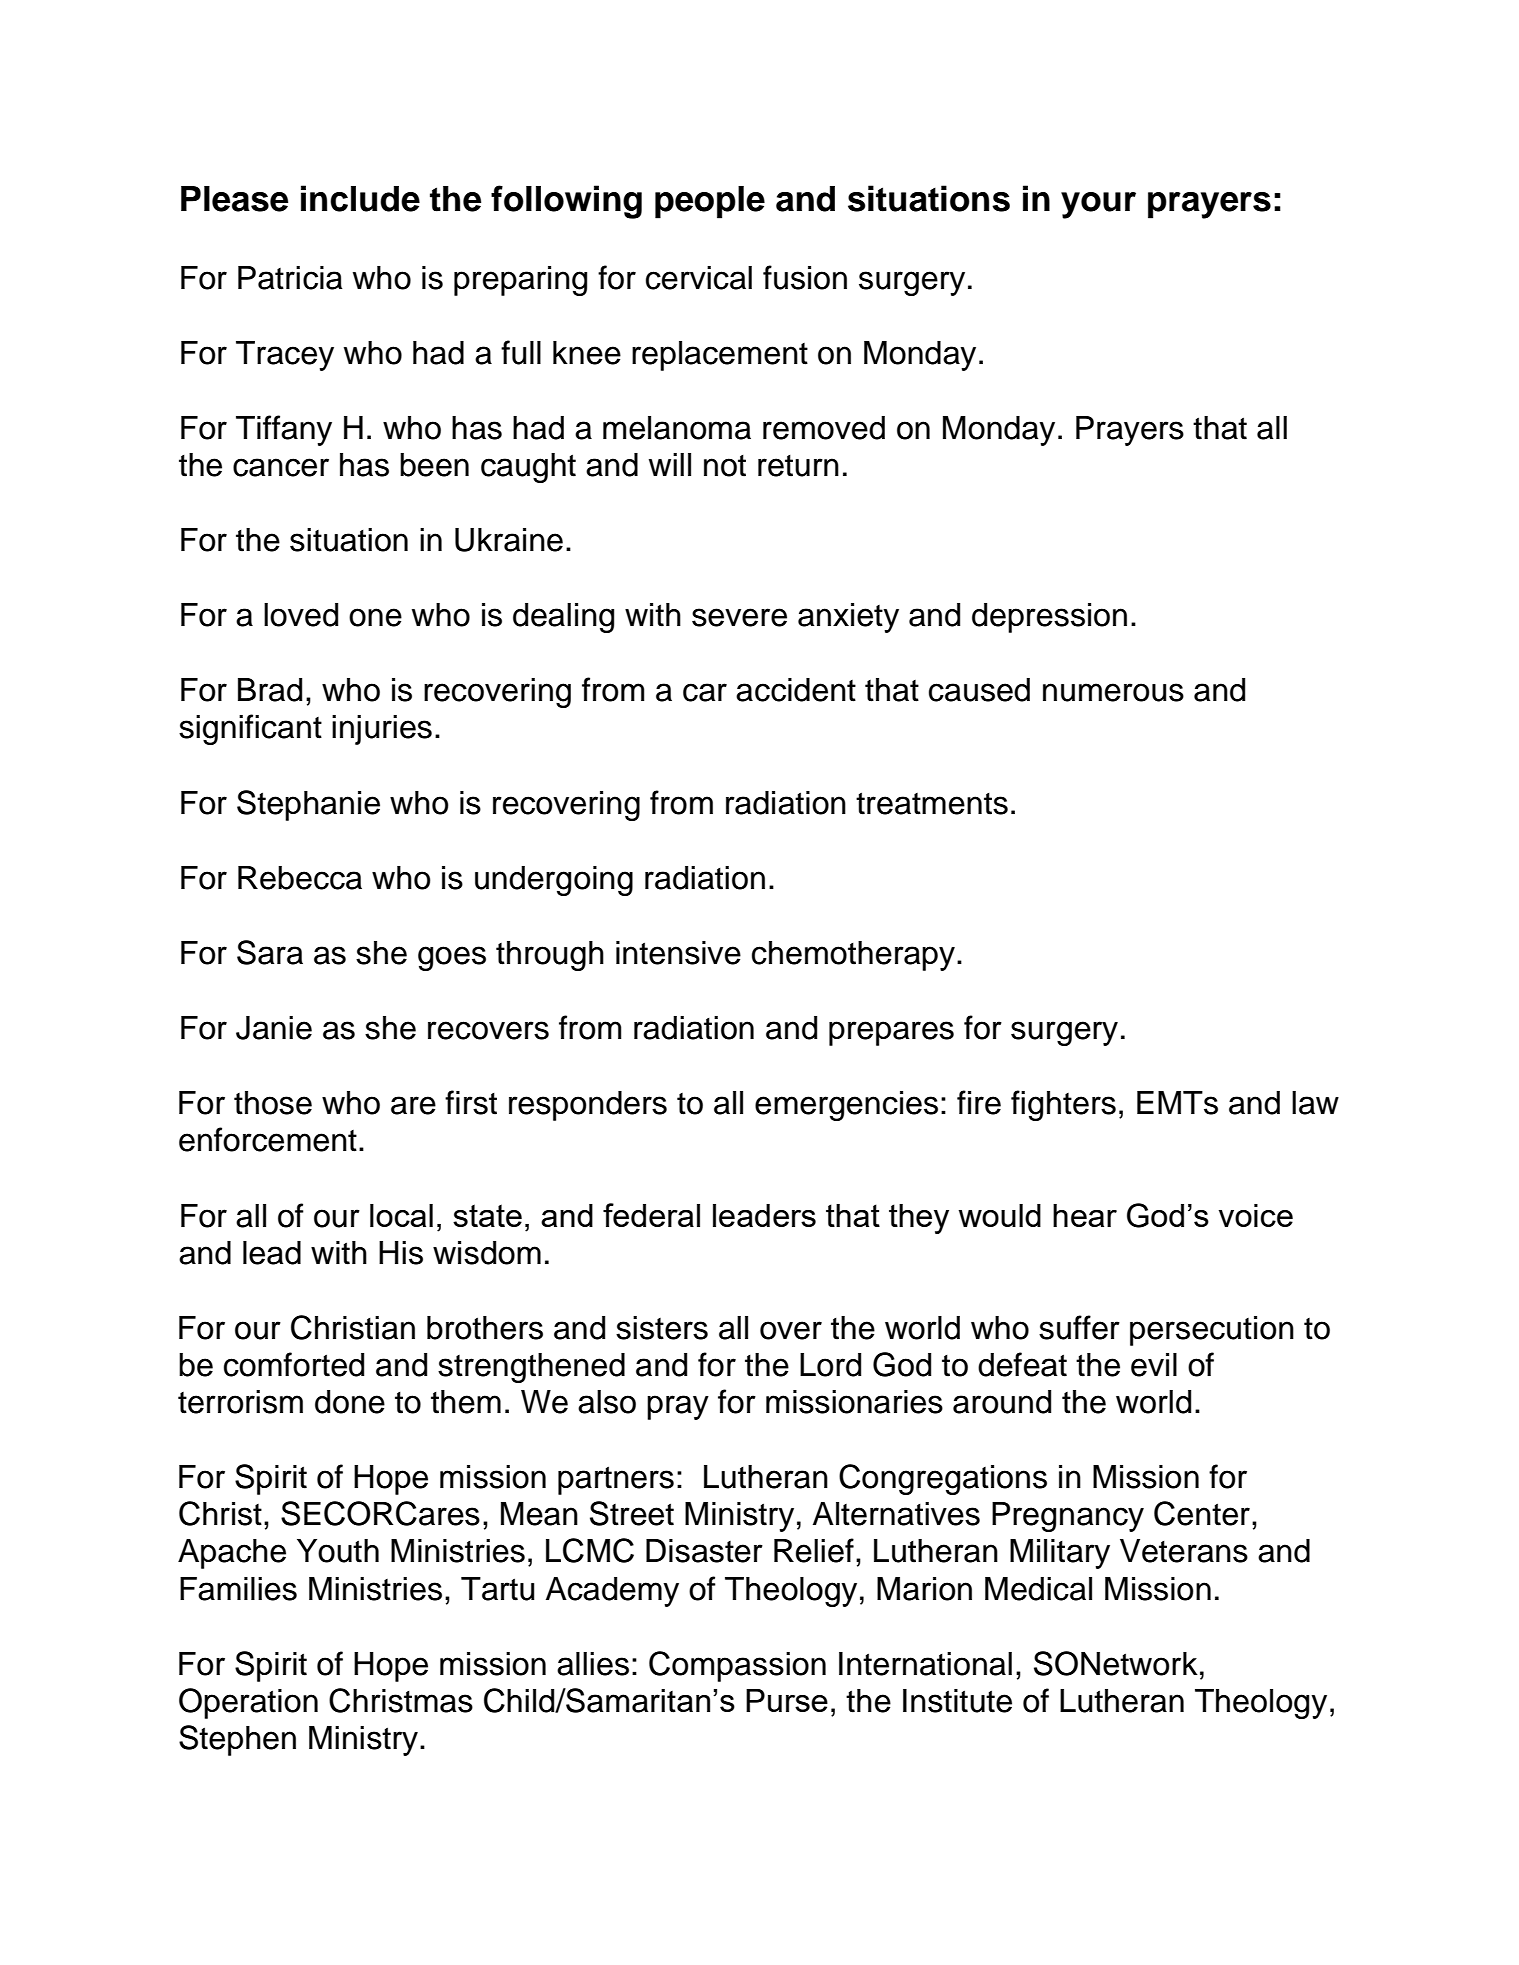 Image resolution: width=1519 pixels, height=1965 pixels. I want to click on fighters, so click(1063, 1105).
